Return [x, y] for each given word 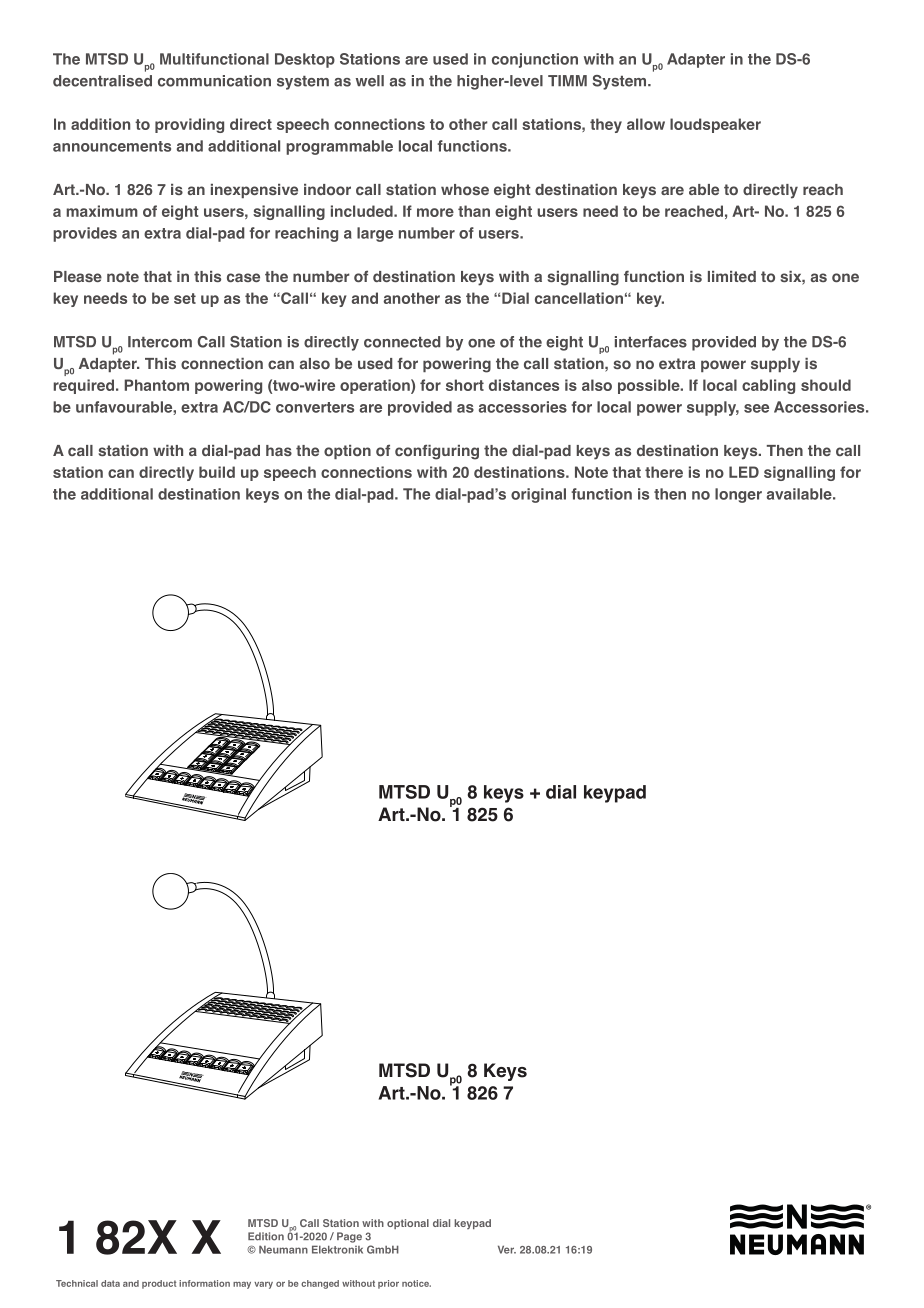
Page [349, 1237]
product [159, 1284]
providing [189, 125]
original [538, 495]
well [370, 81]
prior [388, 1284]
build [217, 472]
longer [738, 495]
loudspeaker [715, 125]
